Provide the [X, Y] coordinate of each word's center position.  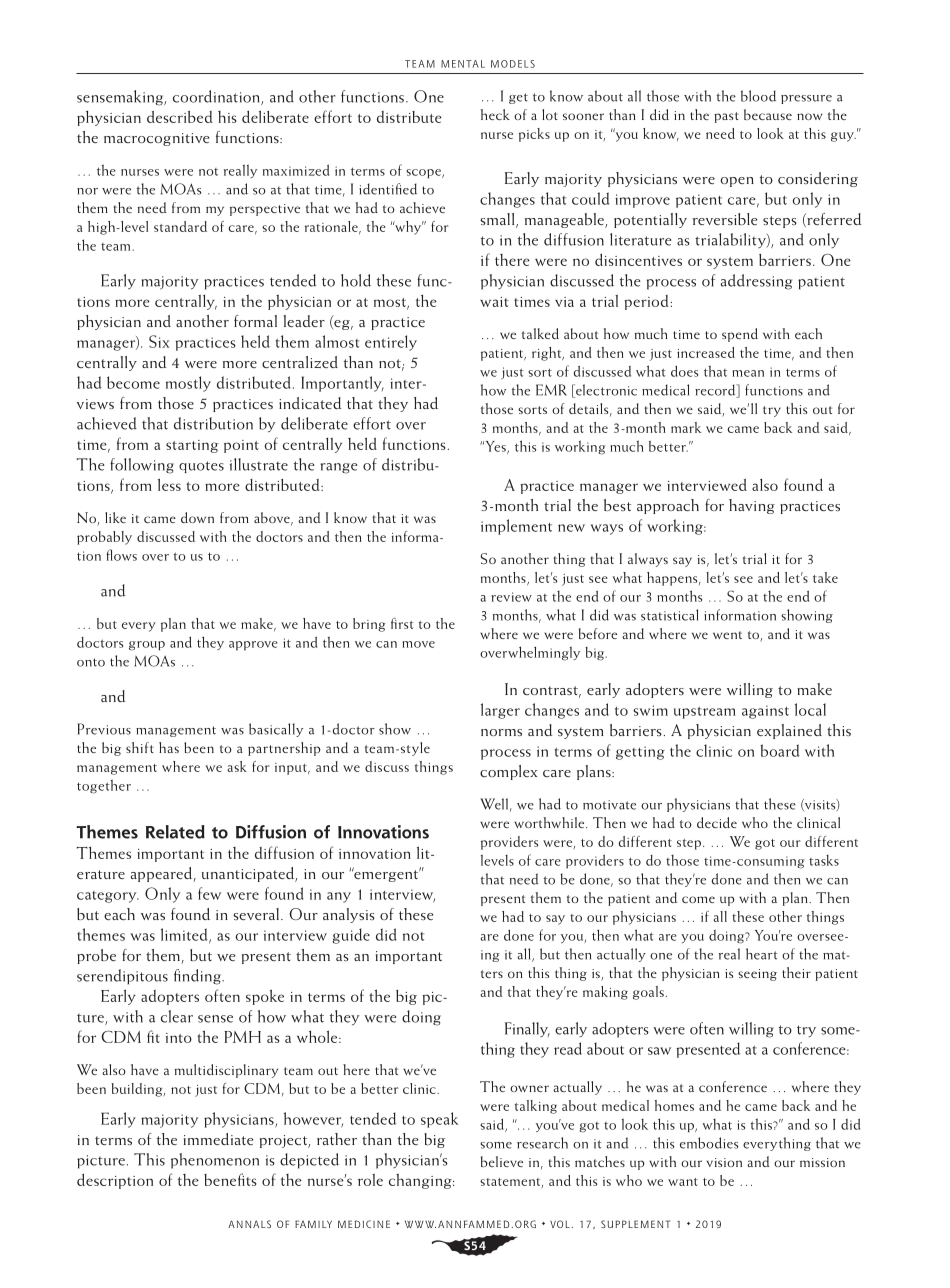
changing [421, 1181]
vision [724, 1162]
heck [495, 114]
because [768, 114]
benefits [230, 1179]
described [180, 116]
